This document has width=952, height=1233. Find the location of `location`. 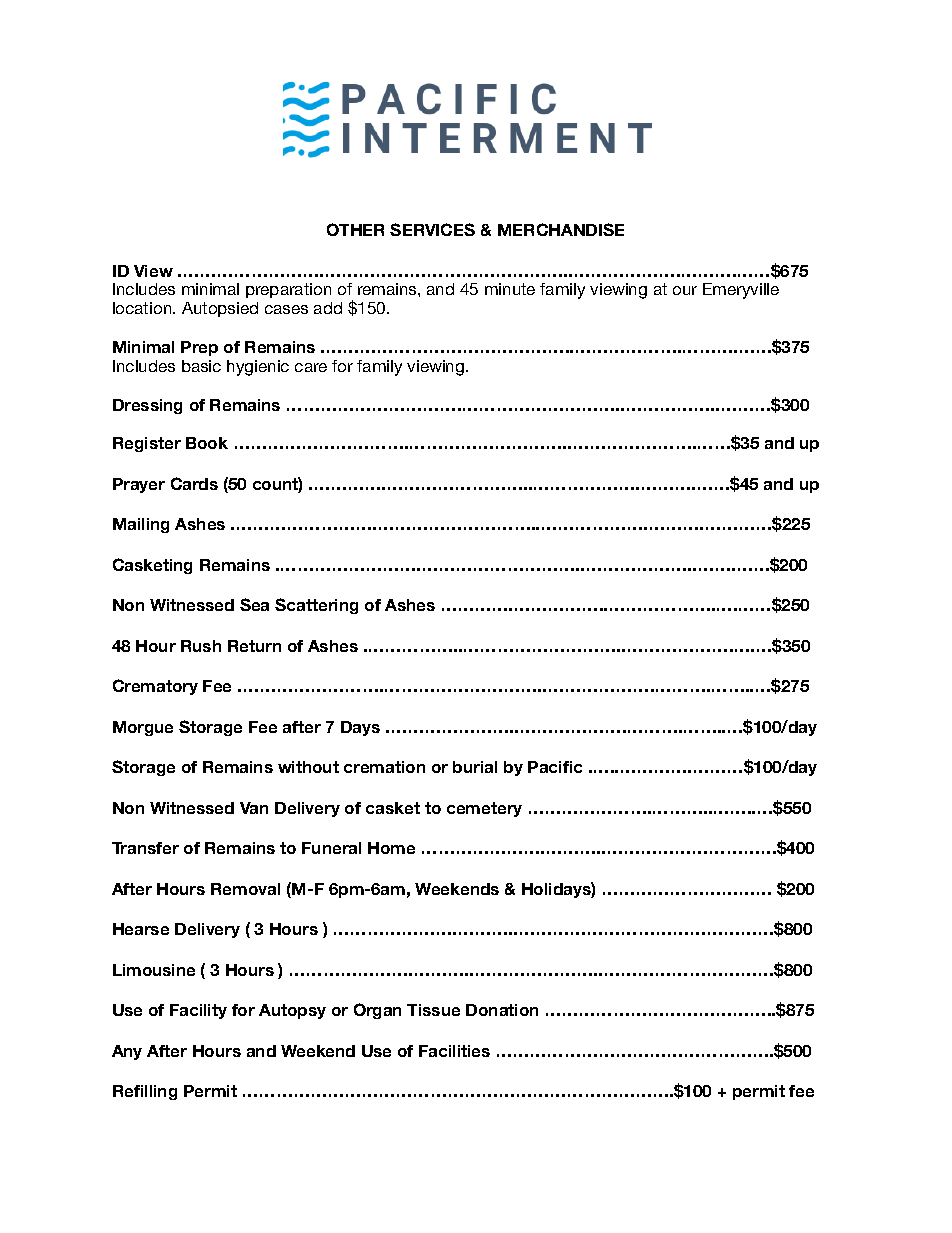

location is located at coordinates (143, 308).
